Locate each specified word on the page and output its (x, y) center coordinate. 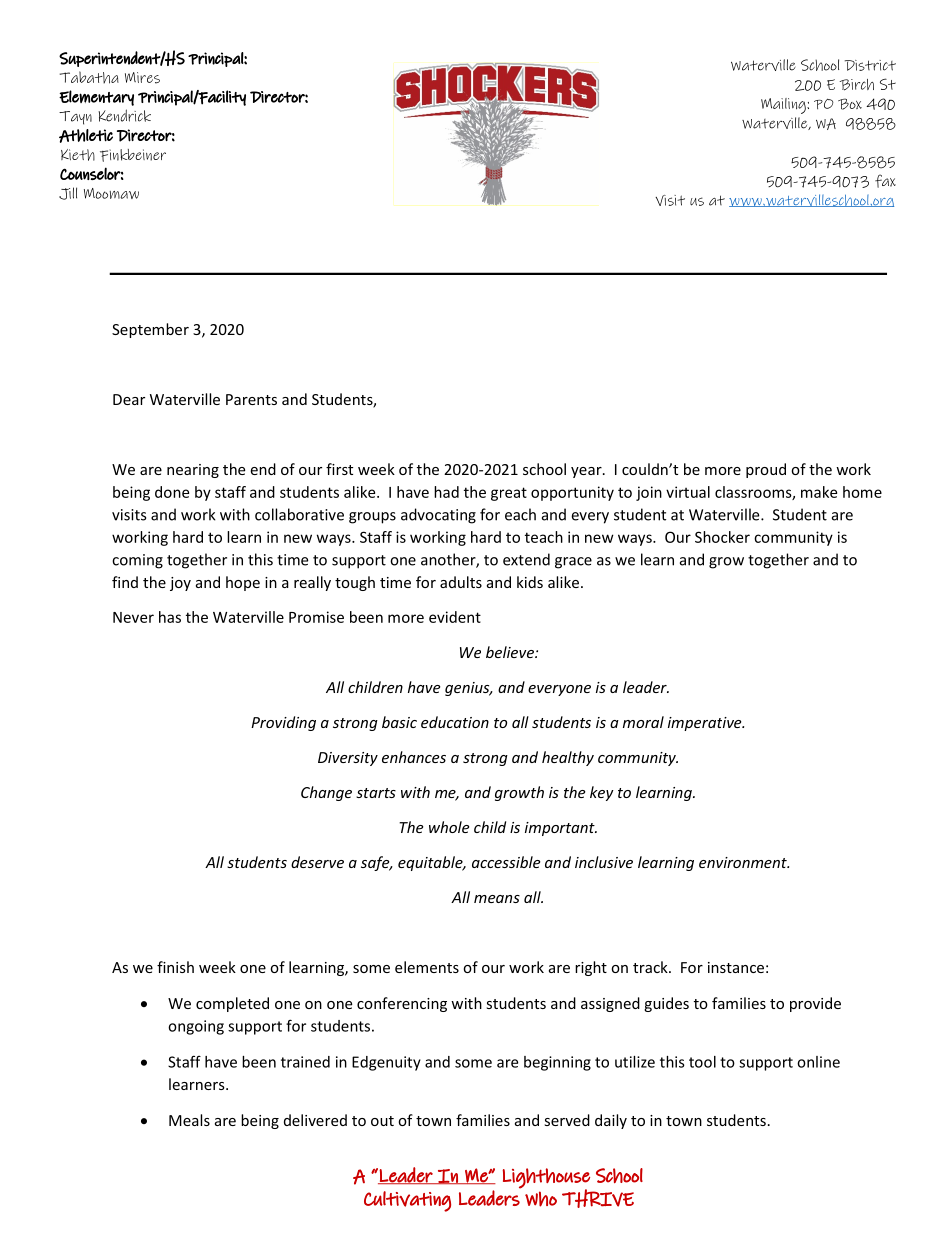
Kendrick (124, 115)
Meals (189, 1120)
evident (455, 617)
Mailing (784, 106)
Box (850, 104)
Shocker (722, 537)
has (170, 617)
